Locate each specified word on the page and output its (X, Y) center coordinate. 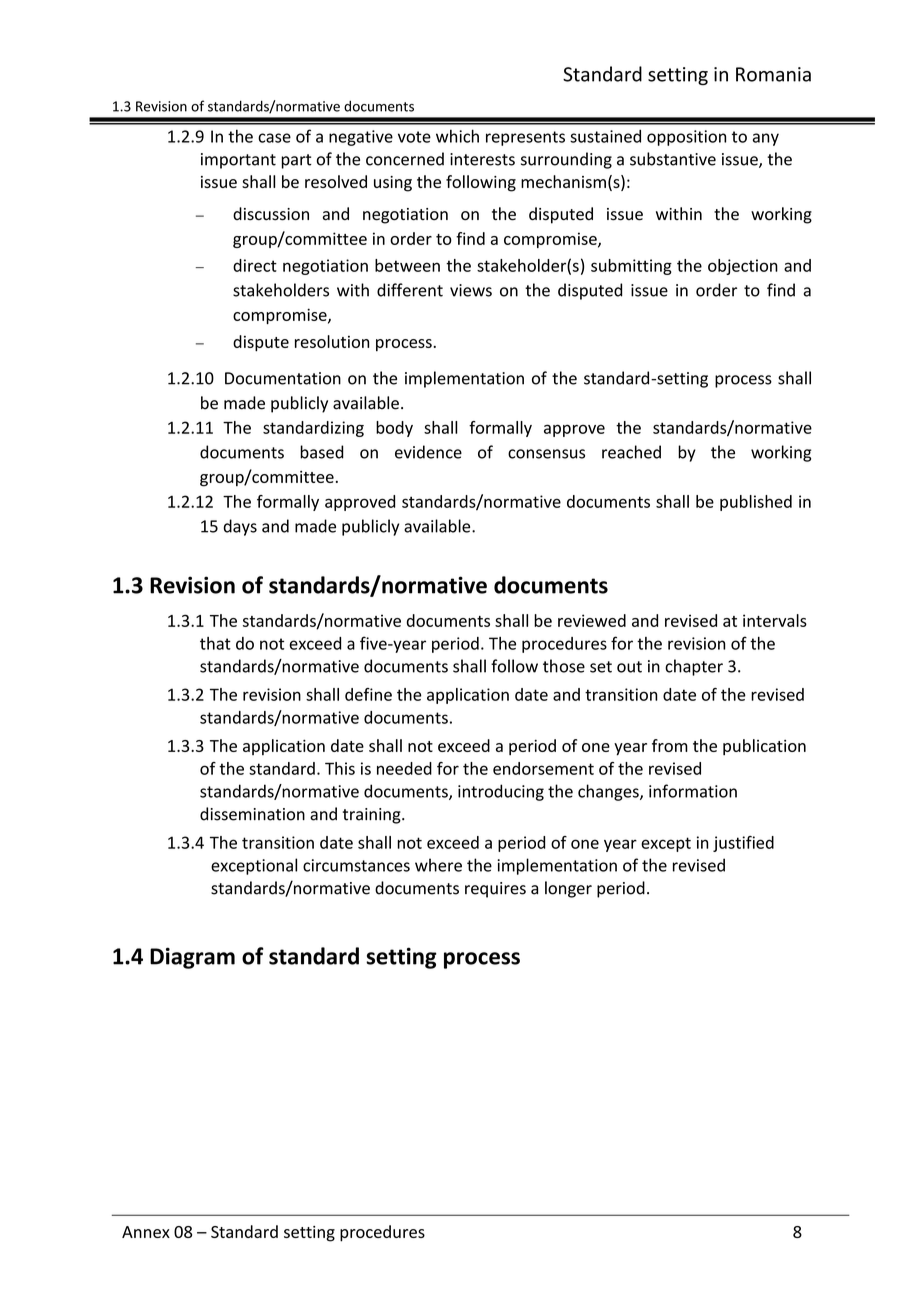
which (457, 136)
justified (743, 844)
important (238, 161)
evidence (428, 452)
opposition (686, 138)
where (438, 865)
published (756, 503)
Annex (146, 1232)
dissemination (252, 814)
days (240, 527)
